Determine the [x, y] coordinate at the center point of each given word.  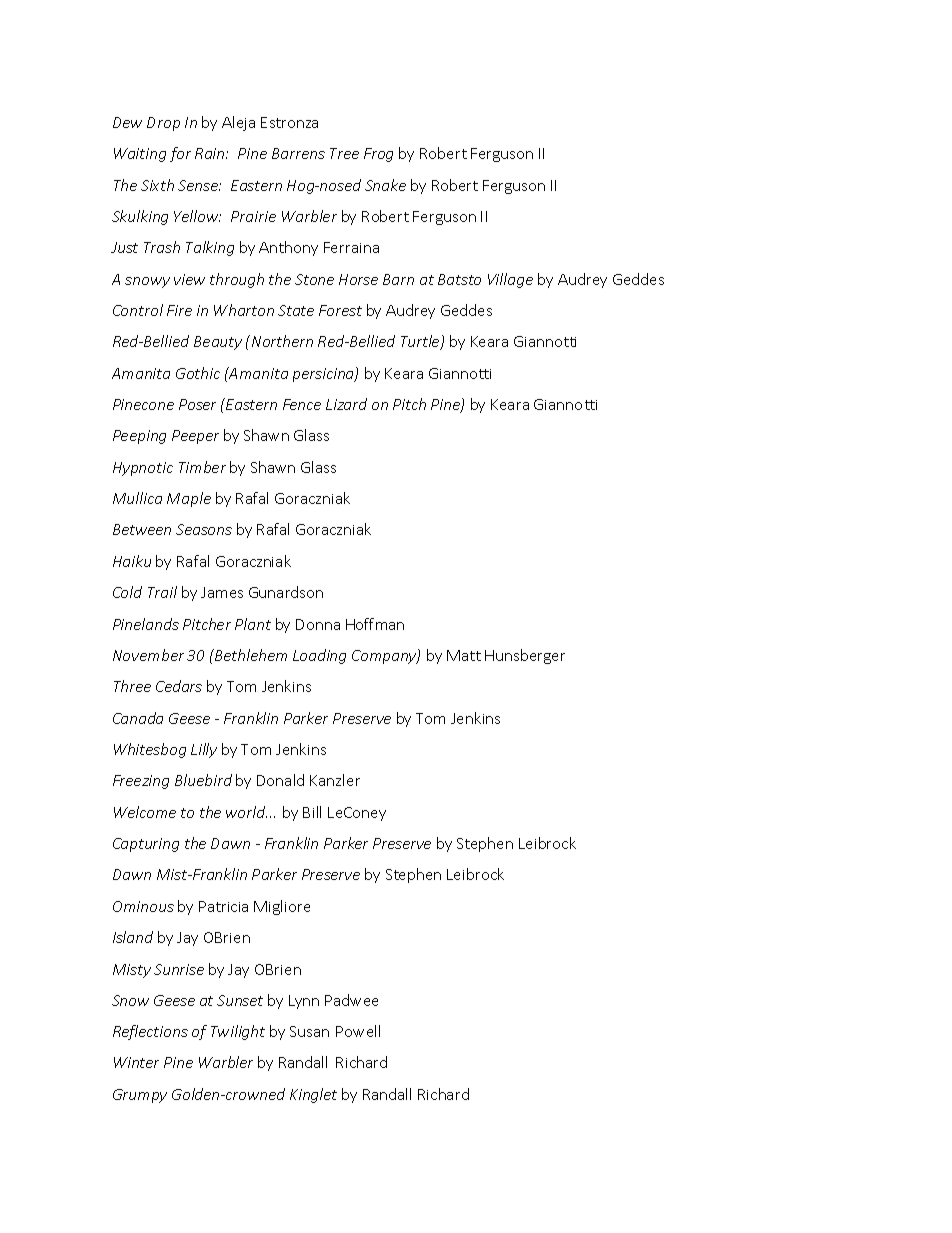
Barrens [298, 153]
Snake [385, 185]
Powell [358, 1031]
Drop [163, 124]
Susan [309, 1031]
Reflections [150, 1032]
